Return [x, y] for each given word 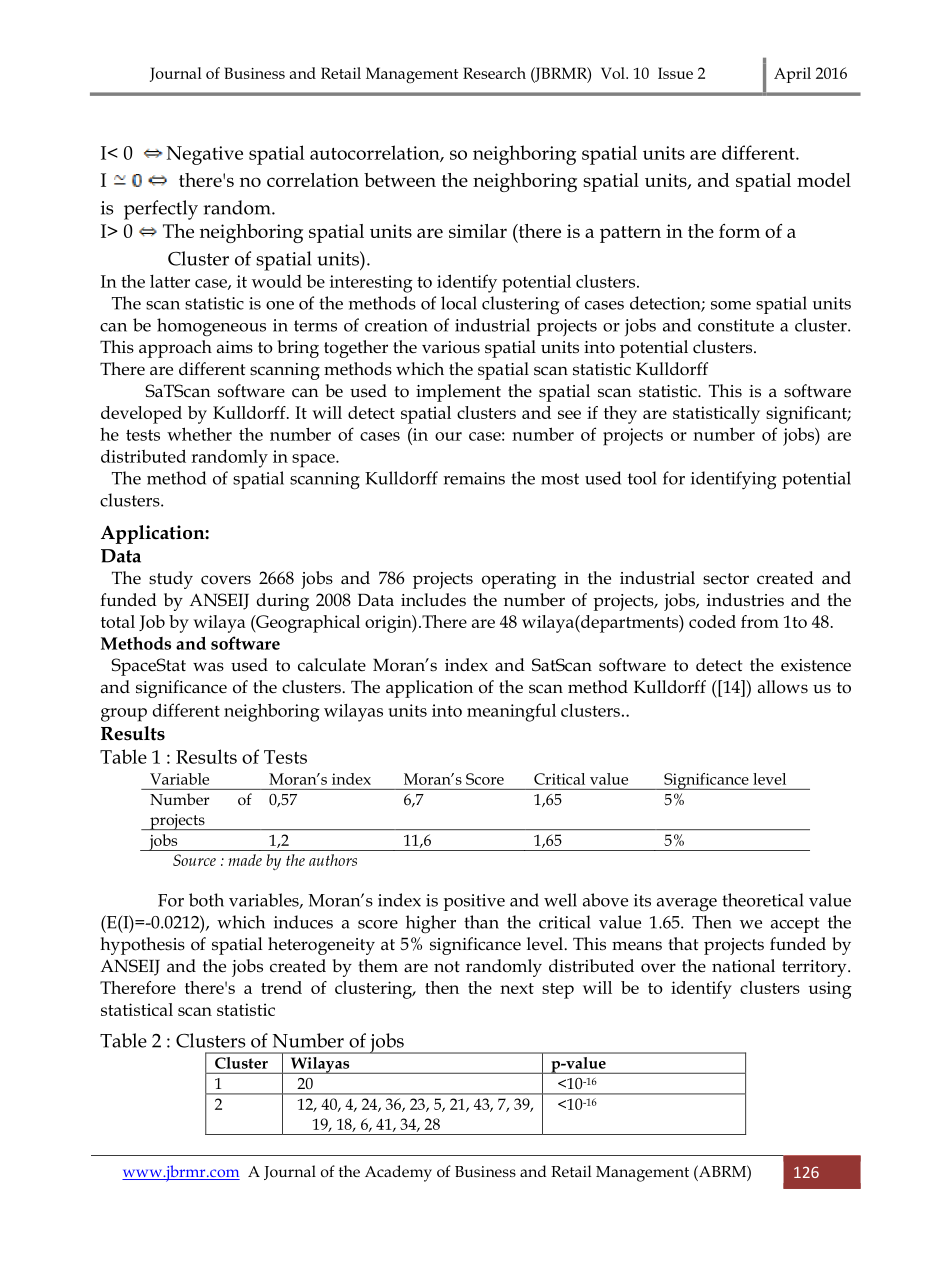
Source [194, 860]
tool [642, 478]
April [792, 75]
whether [199, 434]
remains [474, 478]
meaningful [511, 712]
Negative [205, 155]
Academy [398, 1173]
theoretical [763, 900]
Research [494, 73]
